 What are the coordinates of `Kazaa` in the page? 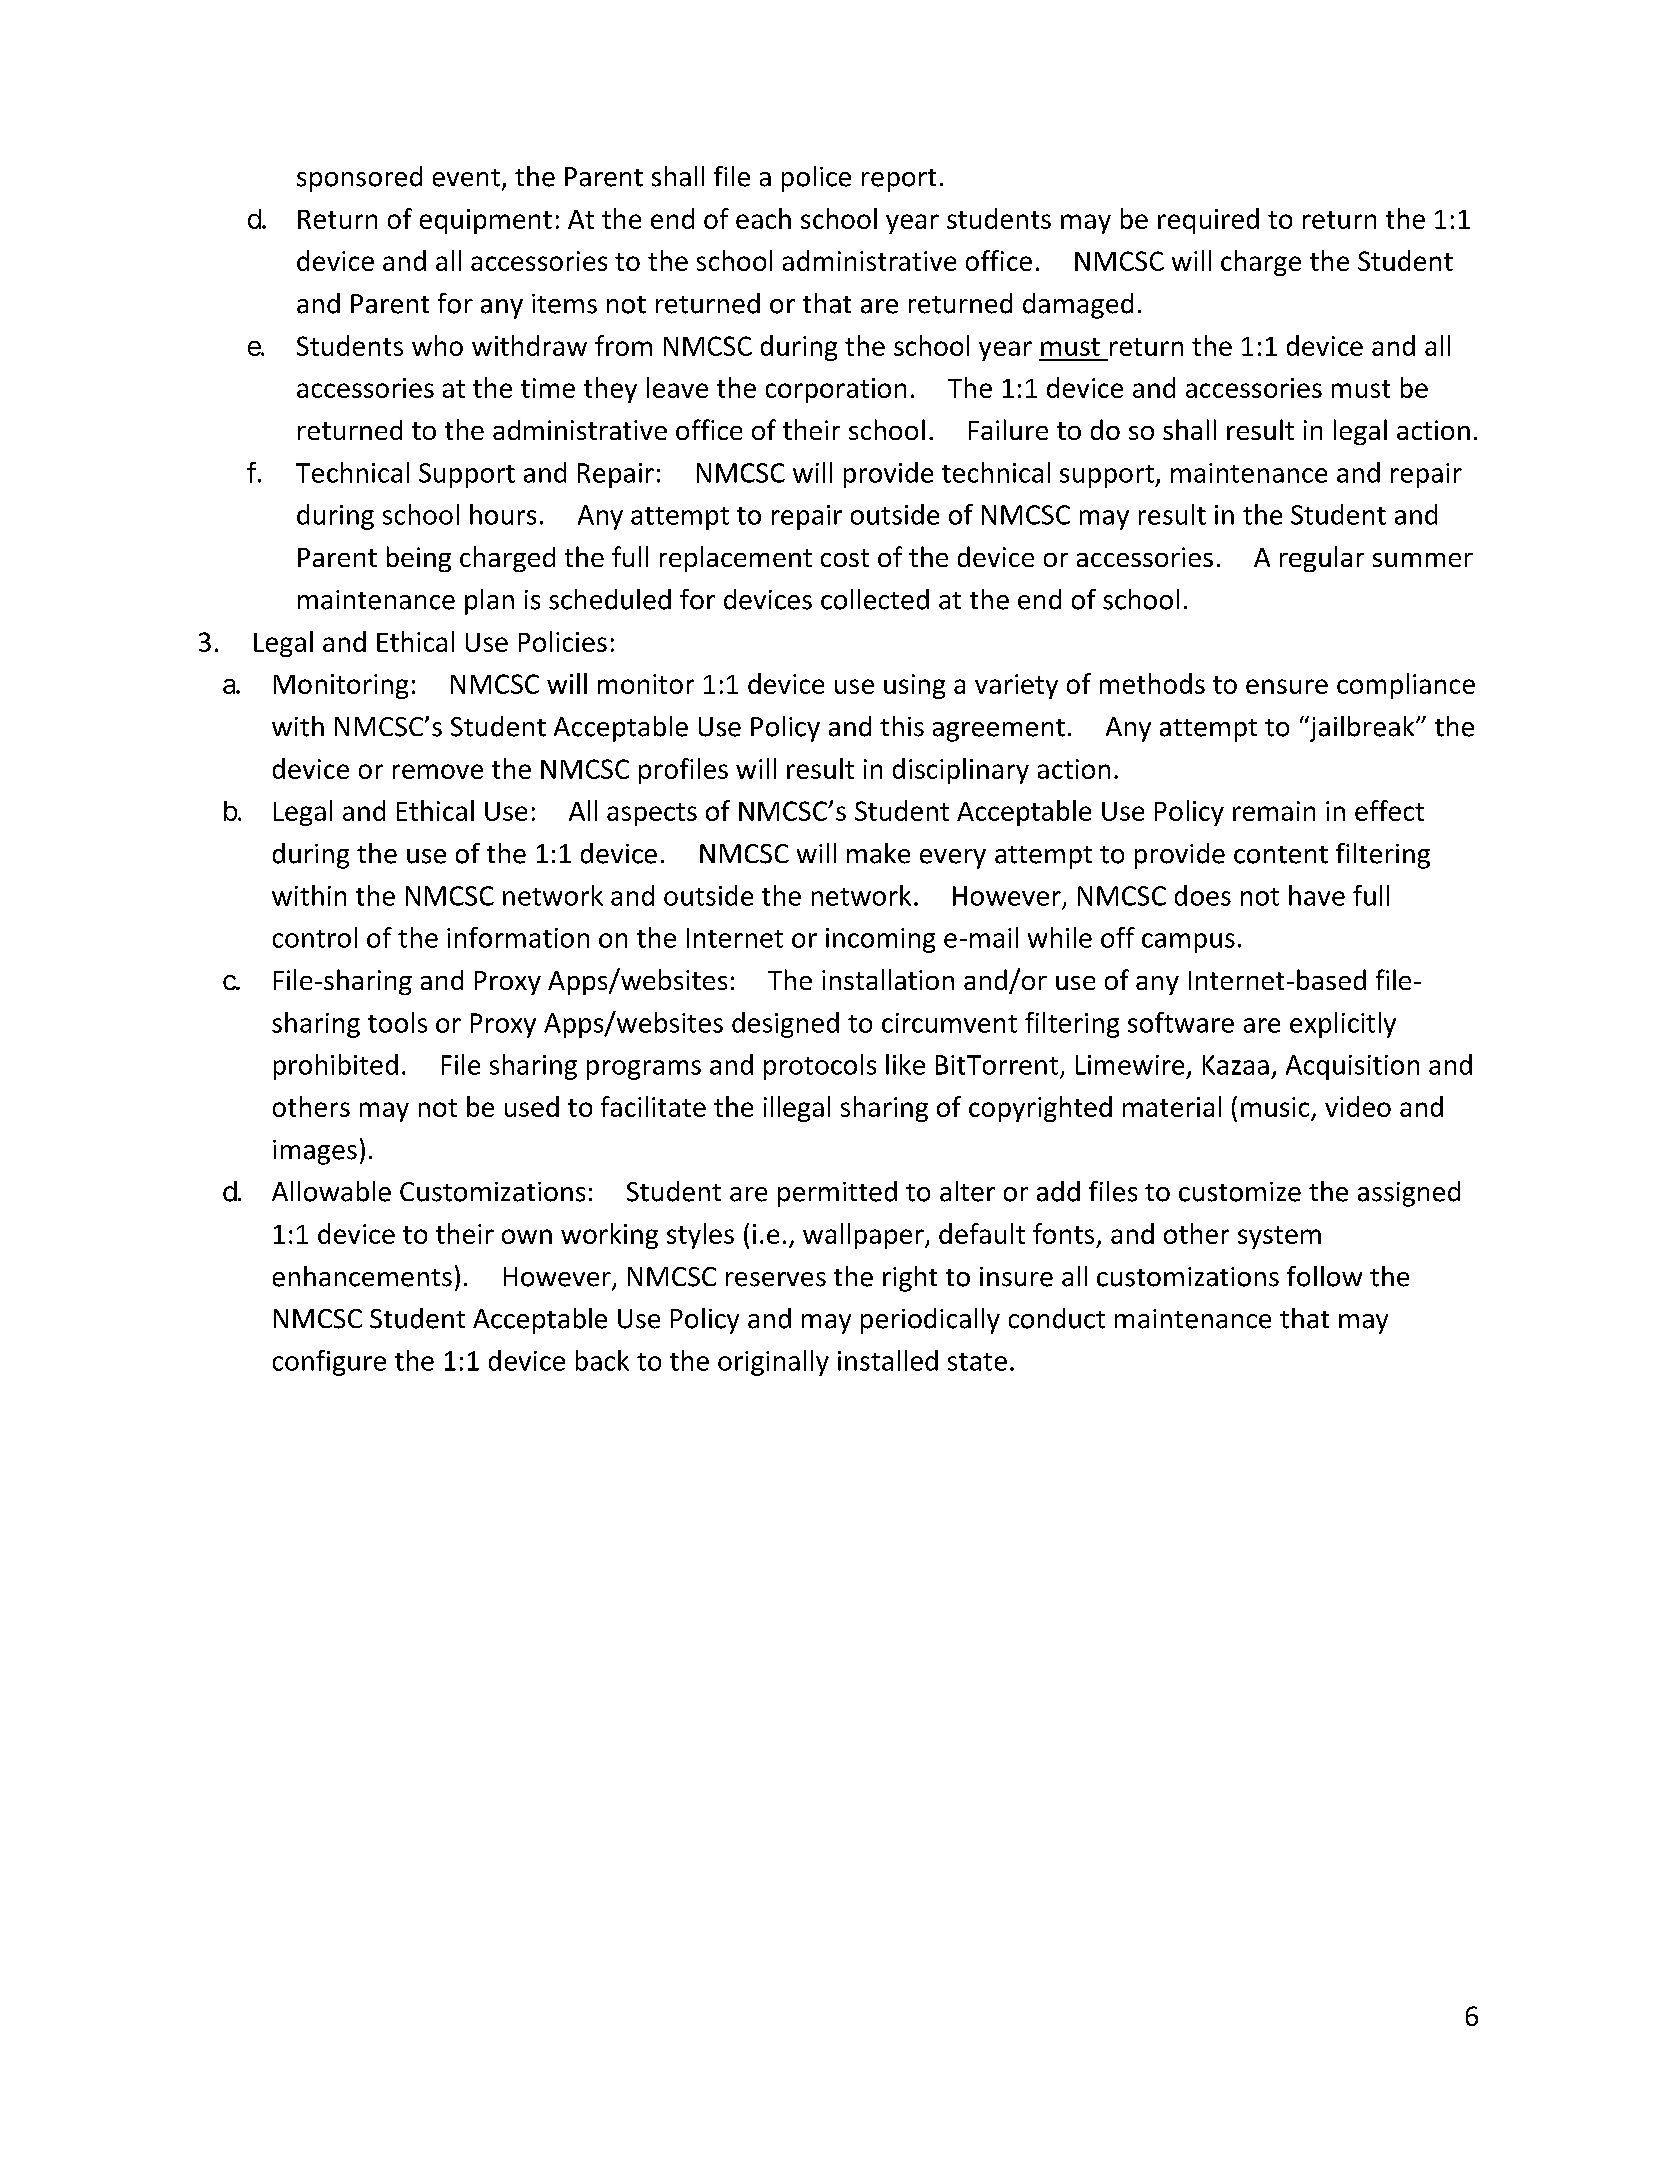 It's located at (1236, 1065).
